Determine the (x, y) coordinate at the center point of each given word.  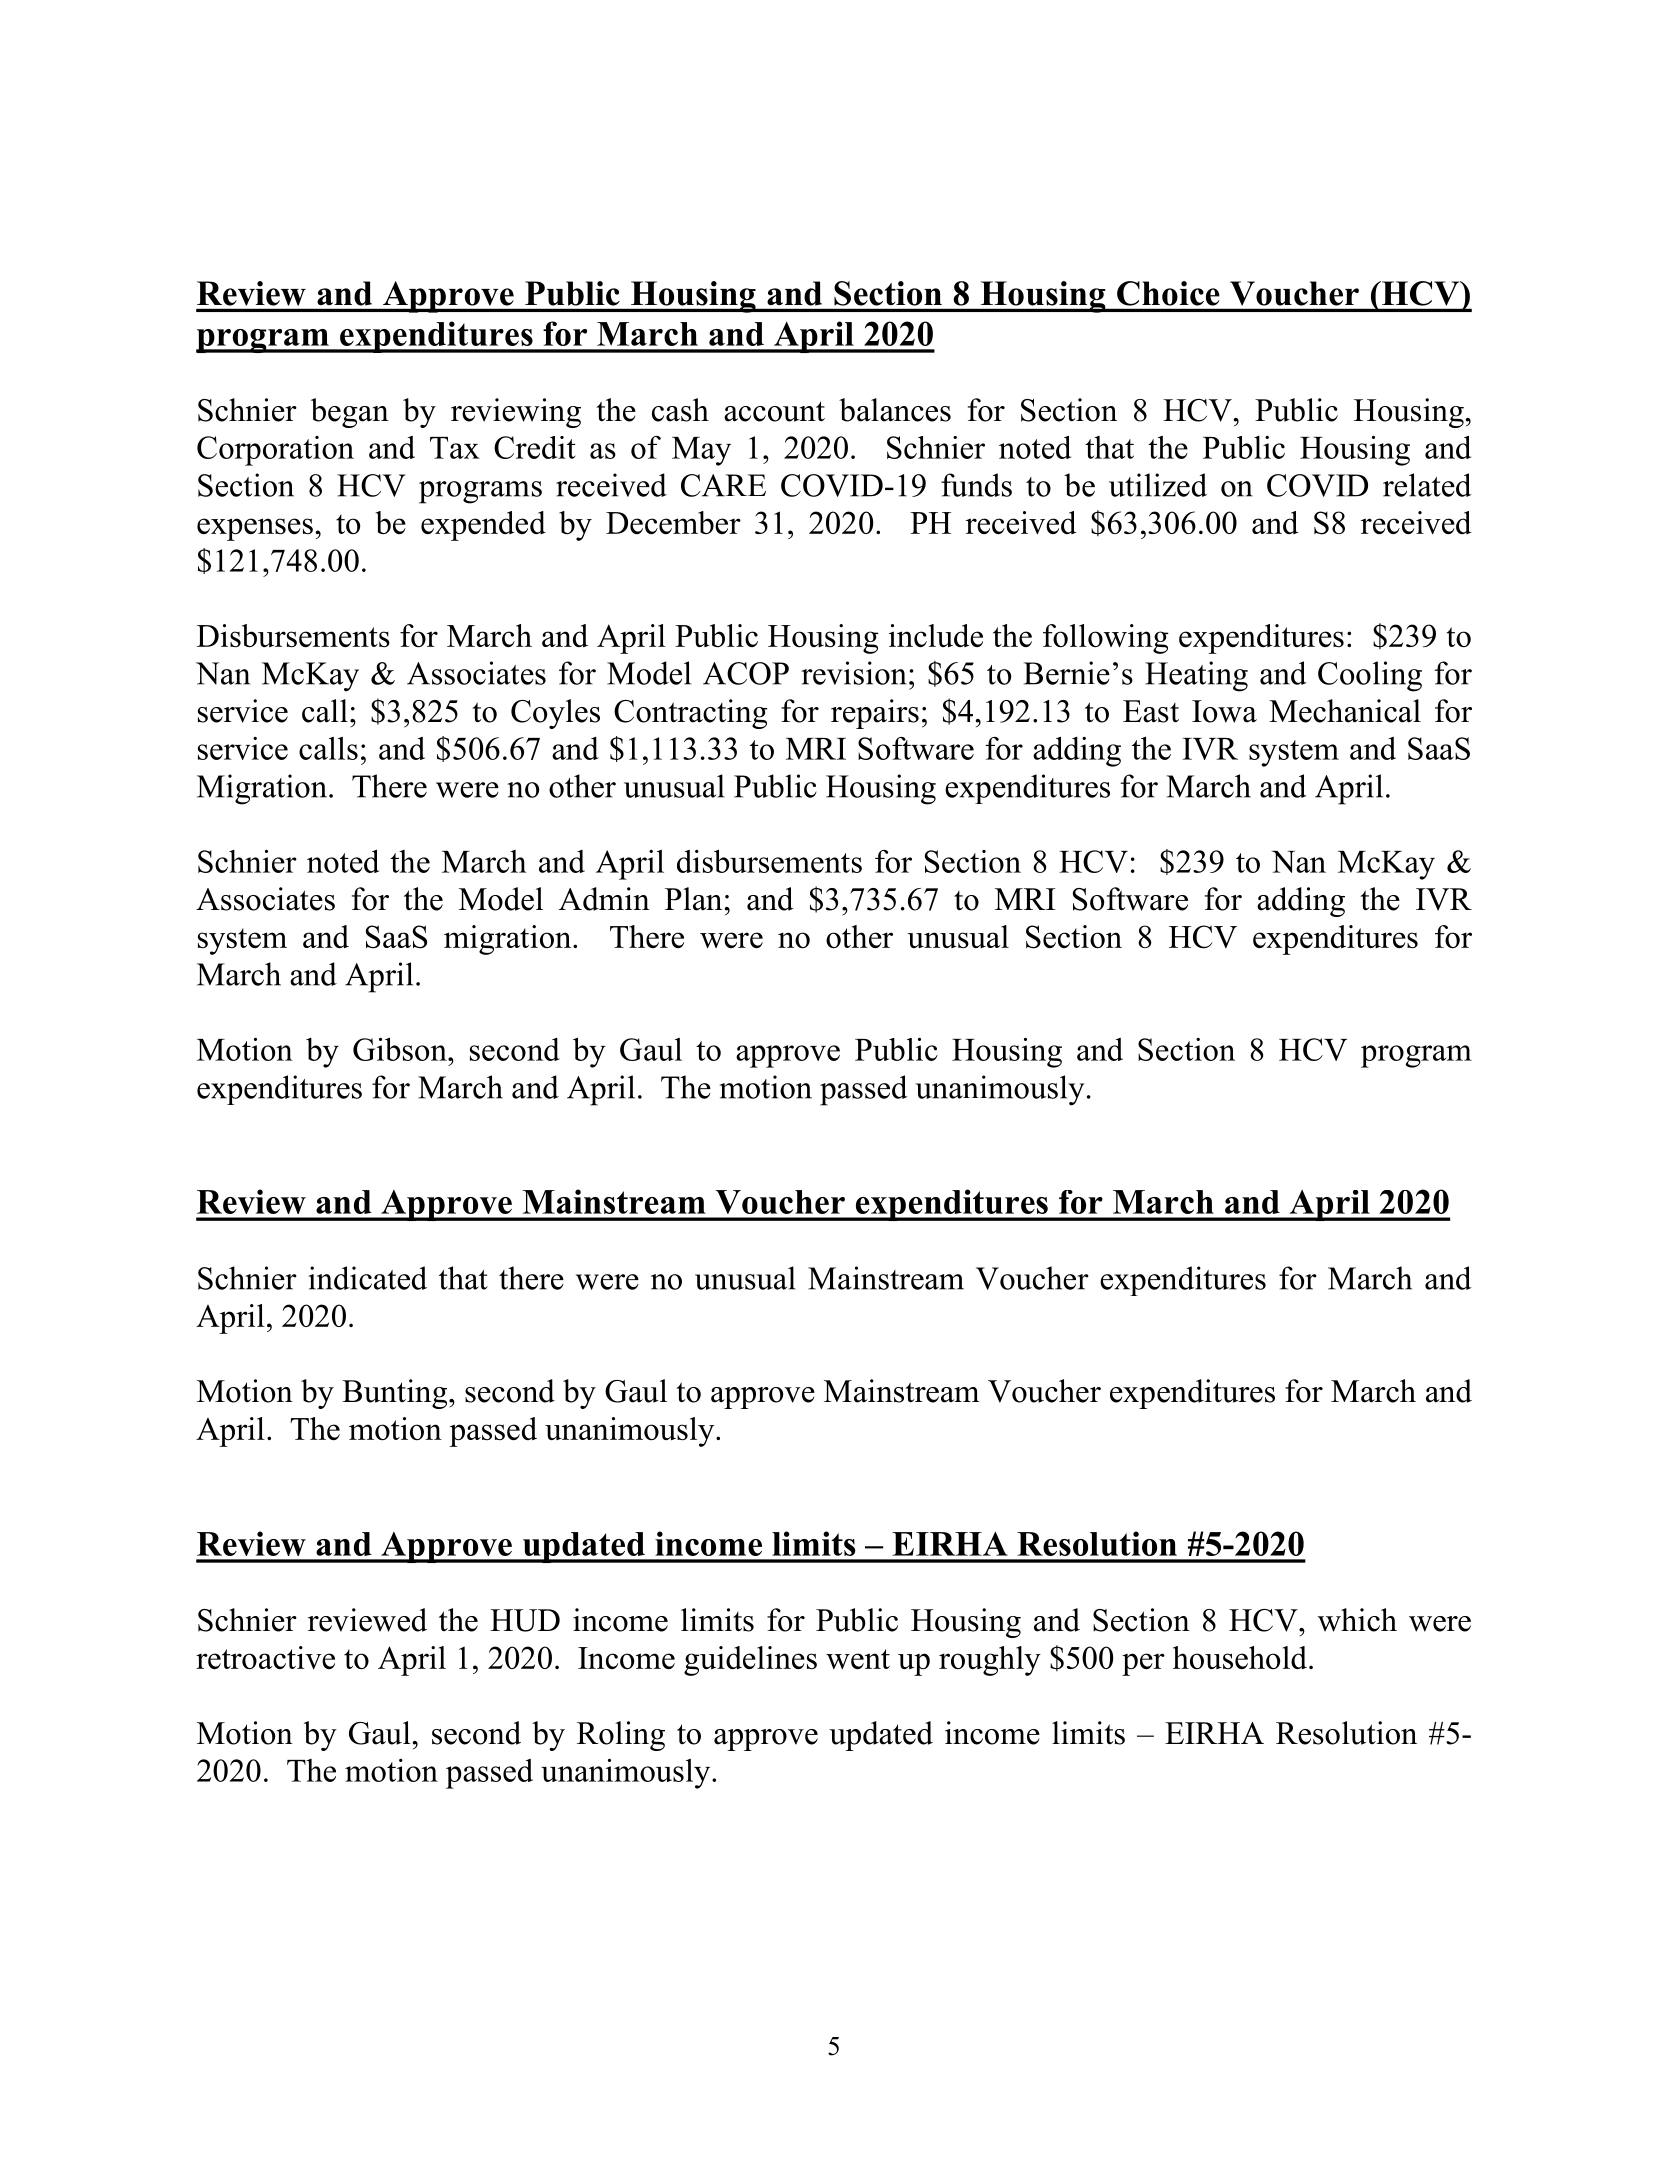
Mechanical (1345, 711)
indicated (367, 1278)
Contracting (691, 714)
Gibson (401, 1049)
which (1357, 1620)
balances (895, 410)
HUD (525, 1620)
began (350, 413)
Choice (1168, 293)
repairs (875, 714)
